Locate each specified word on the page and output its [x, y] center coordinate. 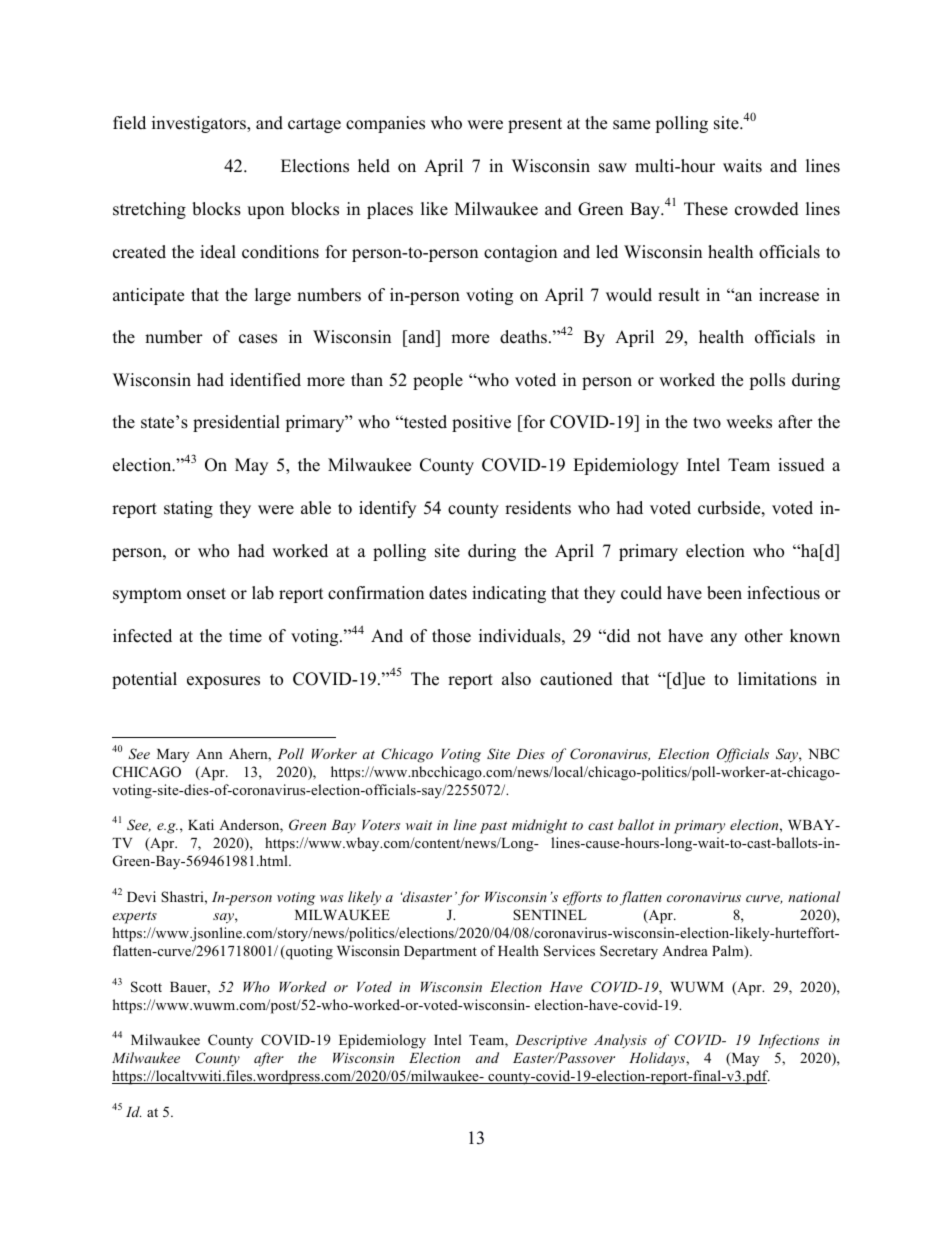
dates [448, 593]
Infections [788, 1041]
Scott [146, 987]
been [724, 593]
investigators [200, 124]
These [706, 209]
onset [206, 594]
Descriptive [551, 1042]
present [535, 125]
